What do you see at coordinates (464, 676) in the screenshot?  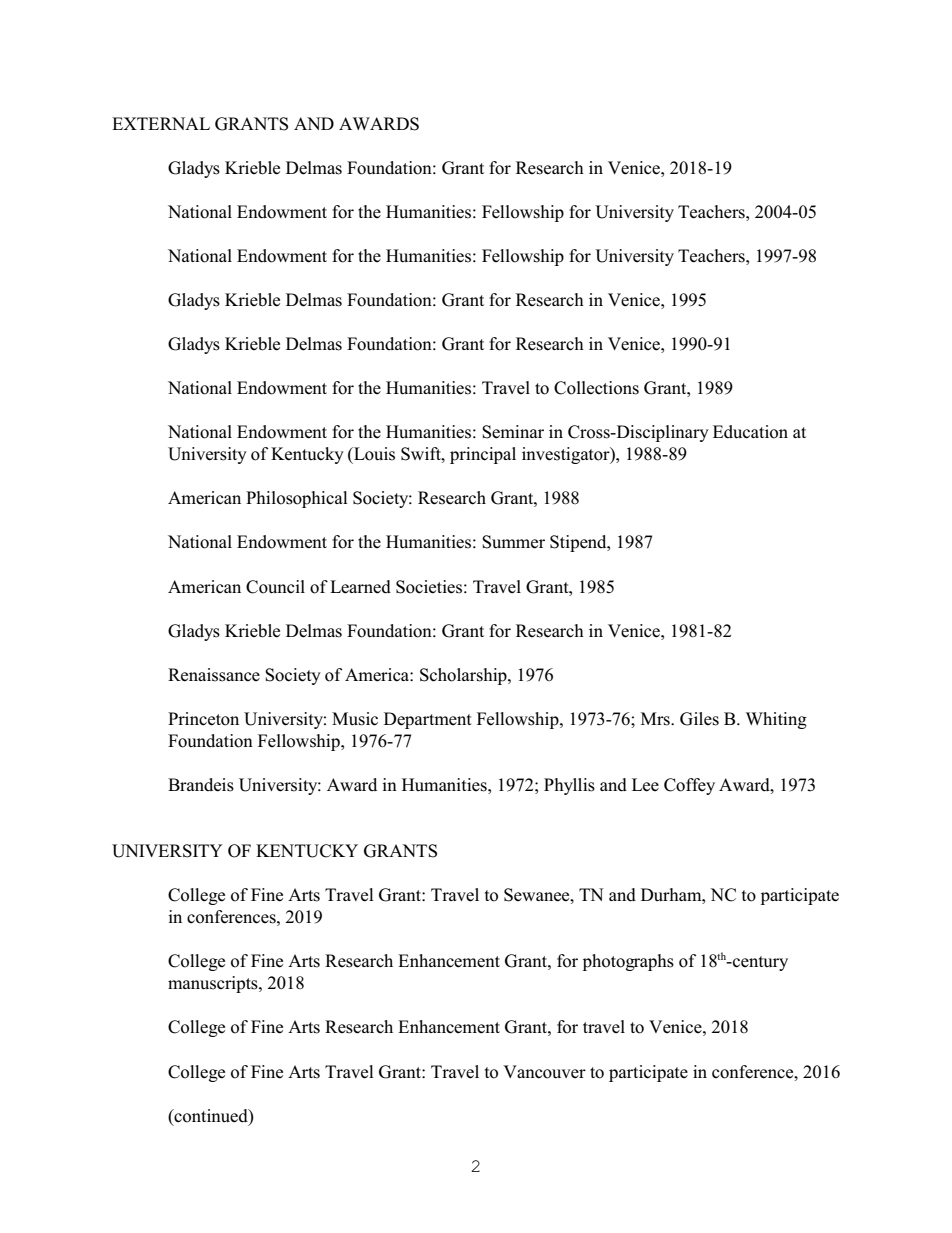 I see `Scholarship` at bounding box center [464, 676].
